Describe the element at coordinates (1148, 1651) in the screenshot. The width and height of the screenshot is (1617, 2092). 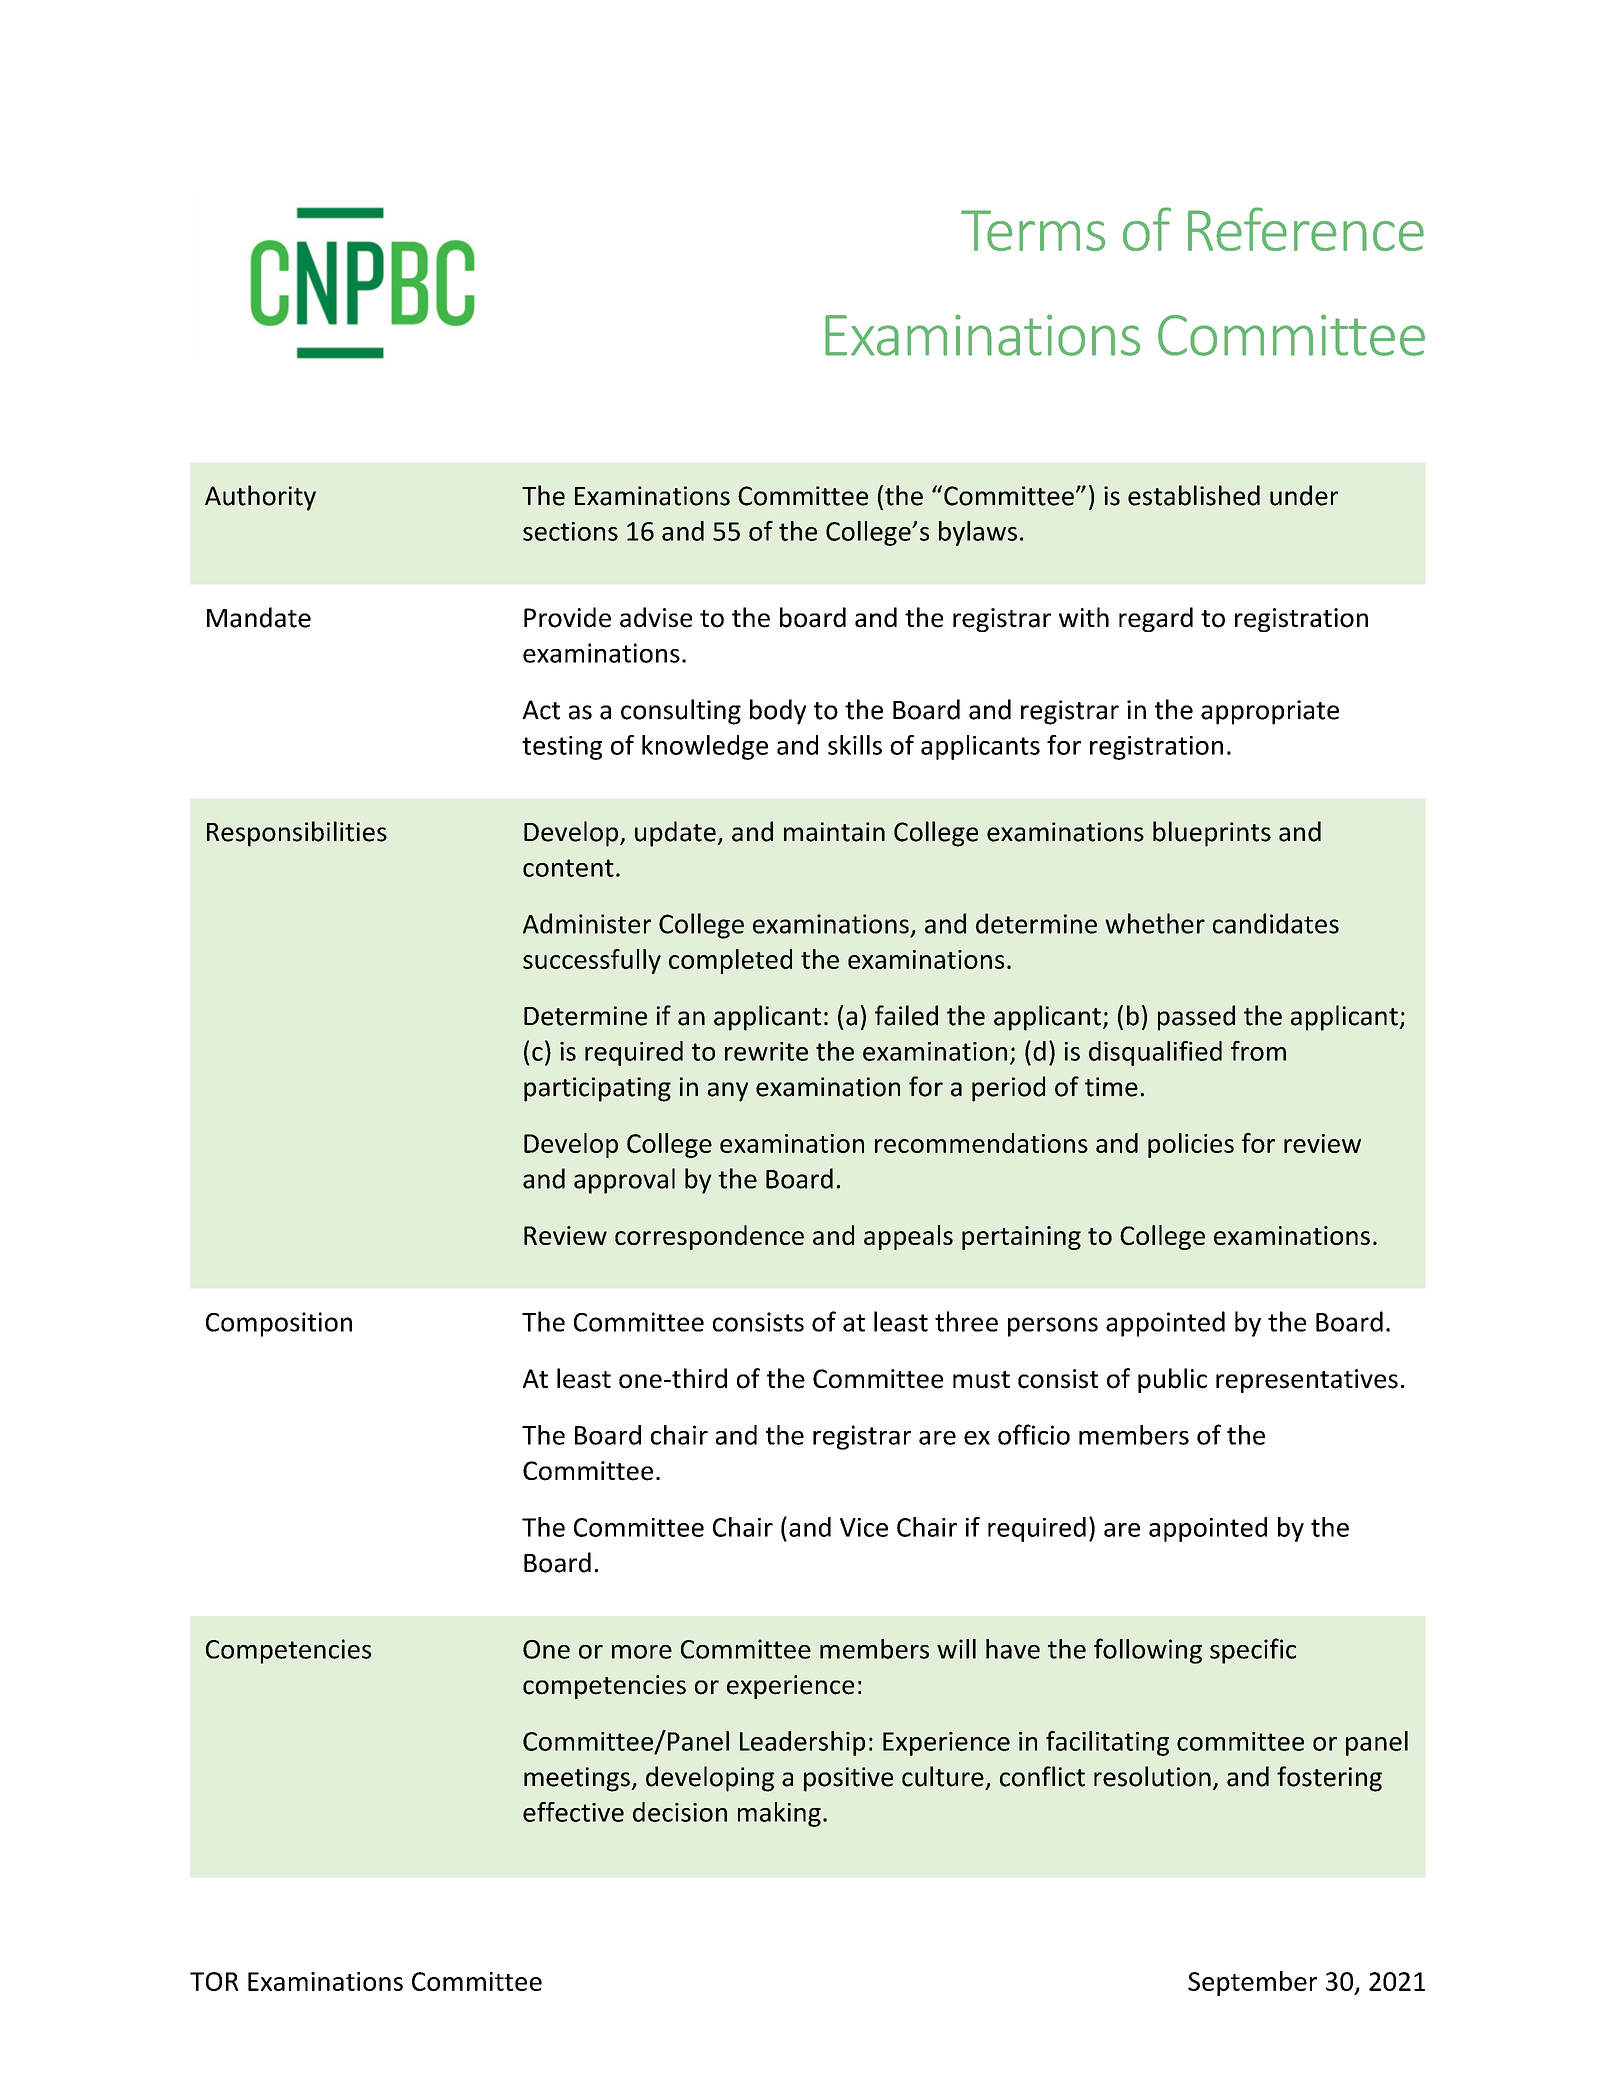
I see `following` at that location.
